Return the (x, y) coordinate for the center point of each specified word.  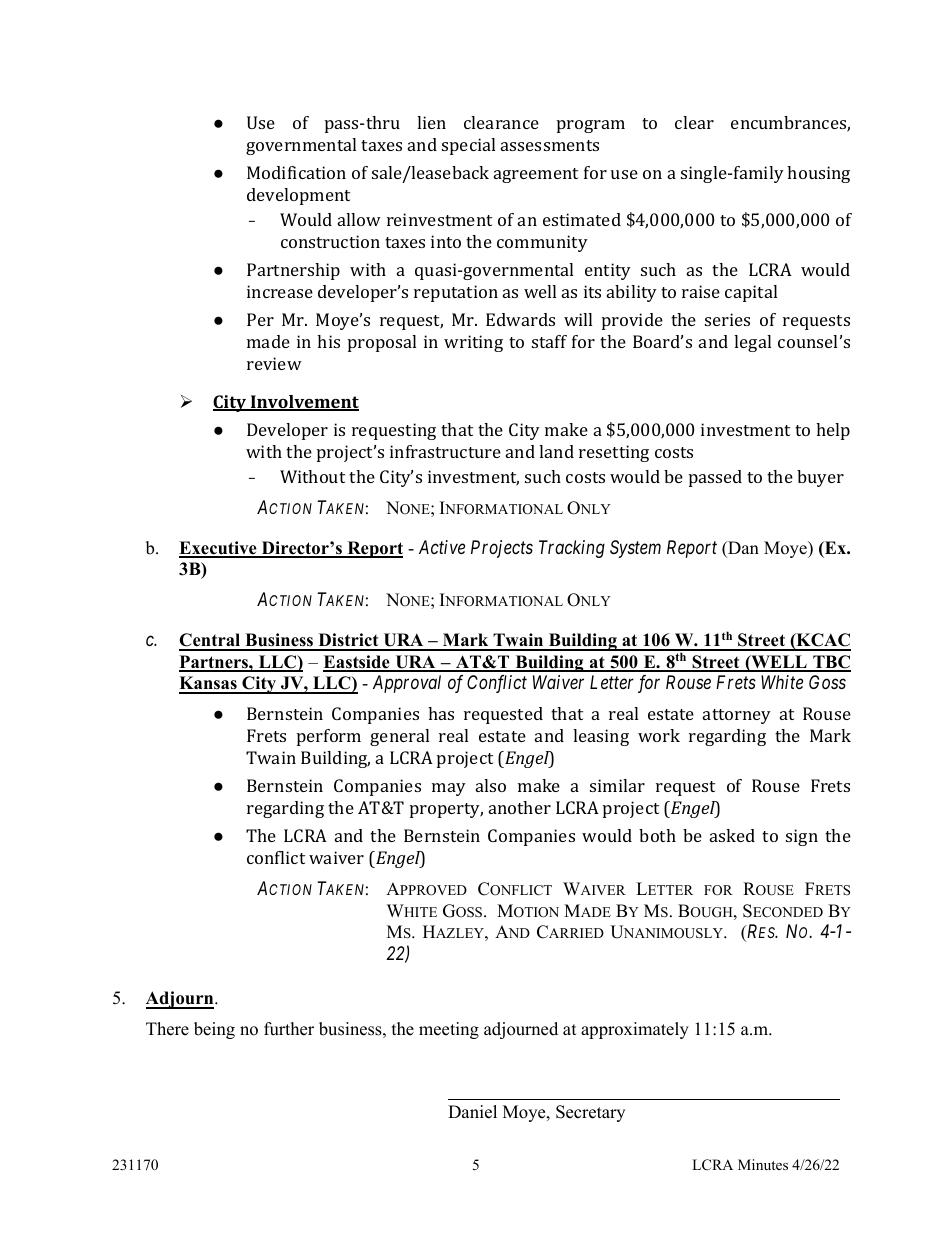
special (468, 146)
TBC (831, 663)
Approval (407, 684)
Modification (296, 172)
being (214, 1030)
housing (818, 174)
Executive (219, 549)
